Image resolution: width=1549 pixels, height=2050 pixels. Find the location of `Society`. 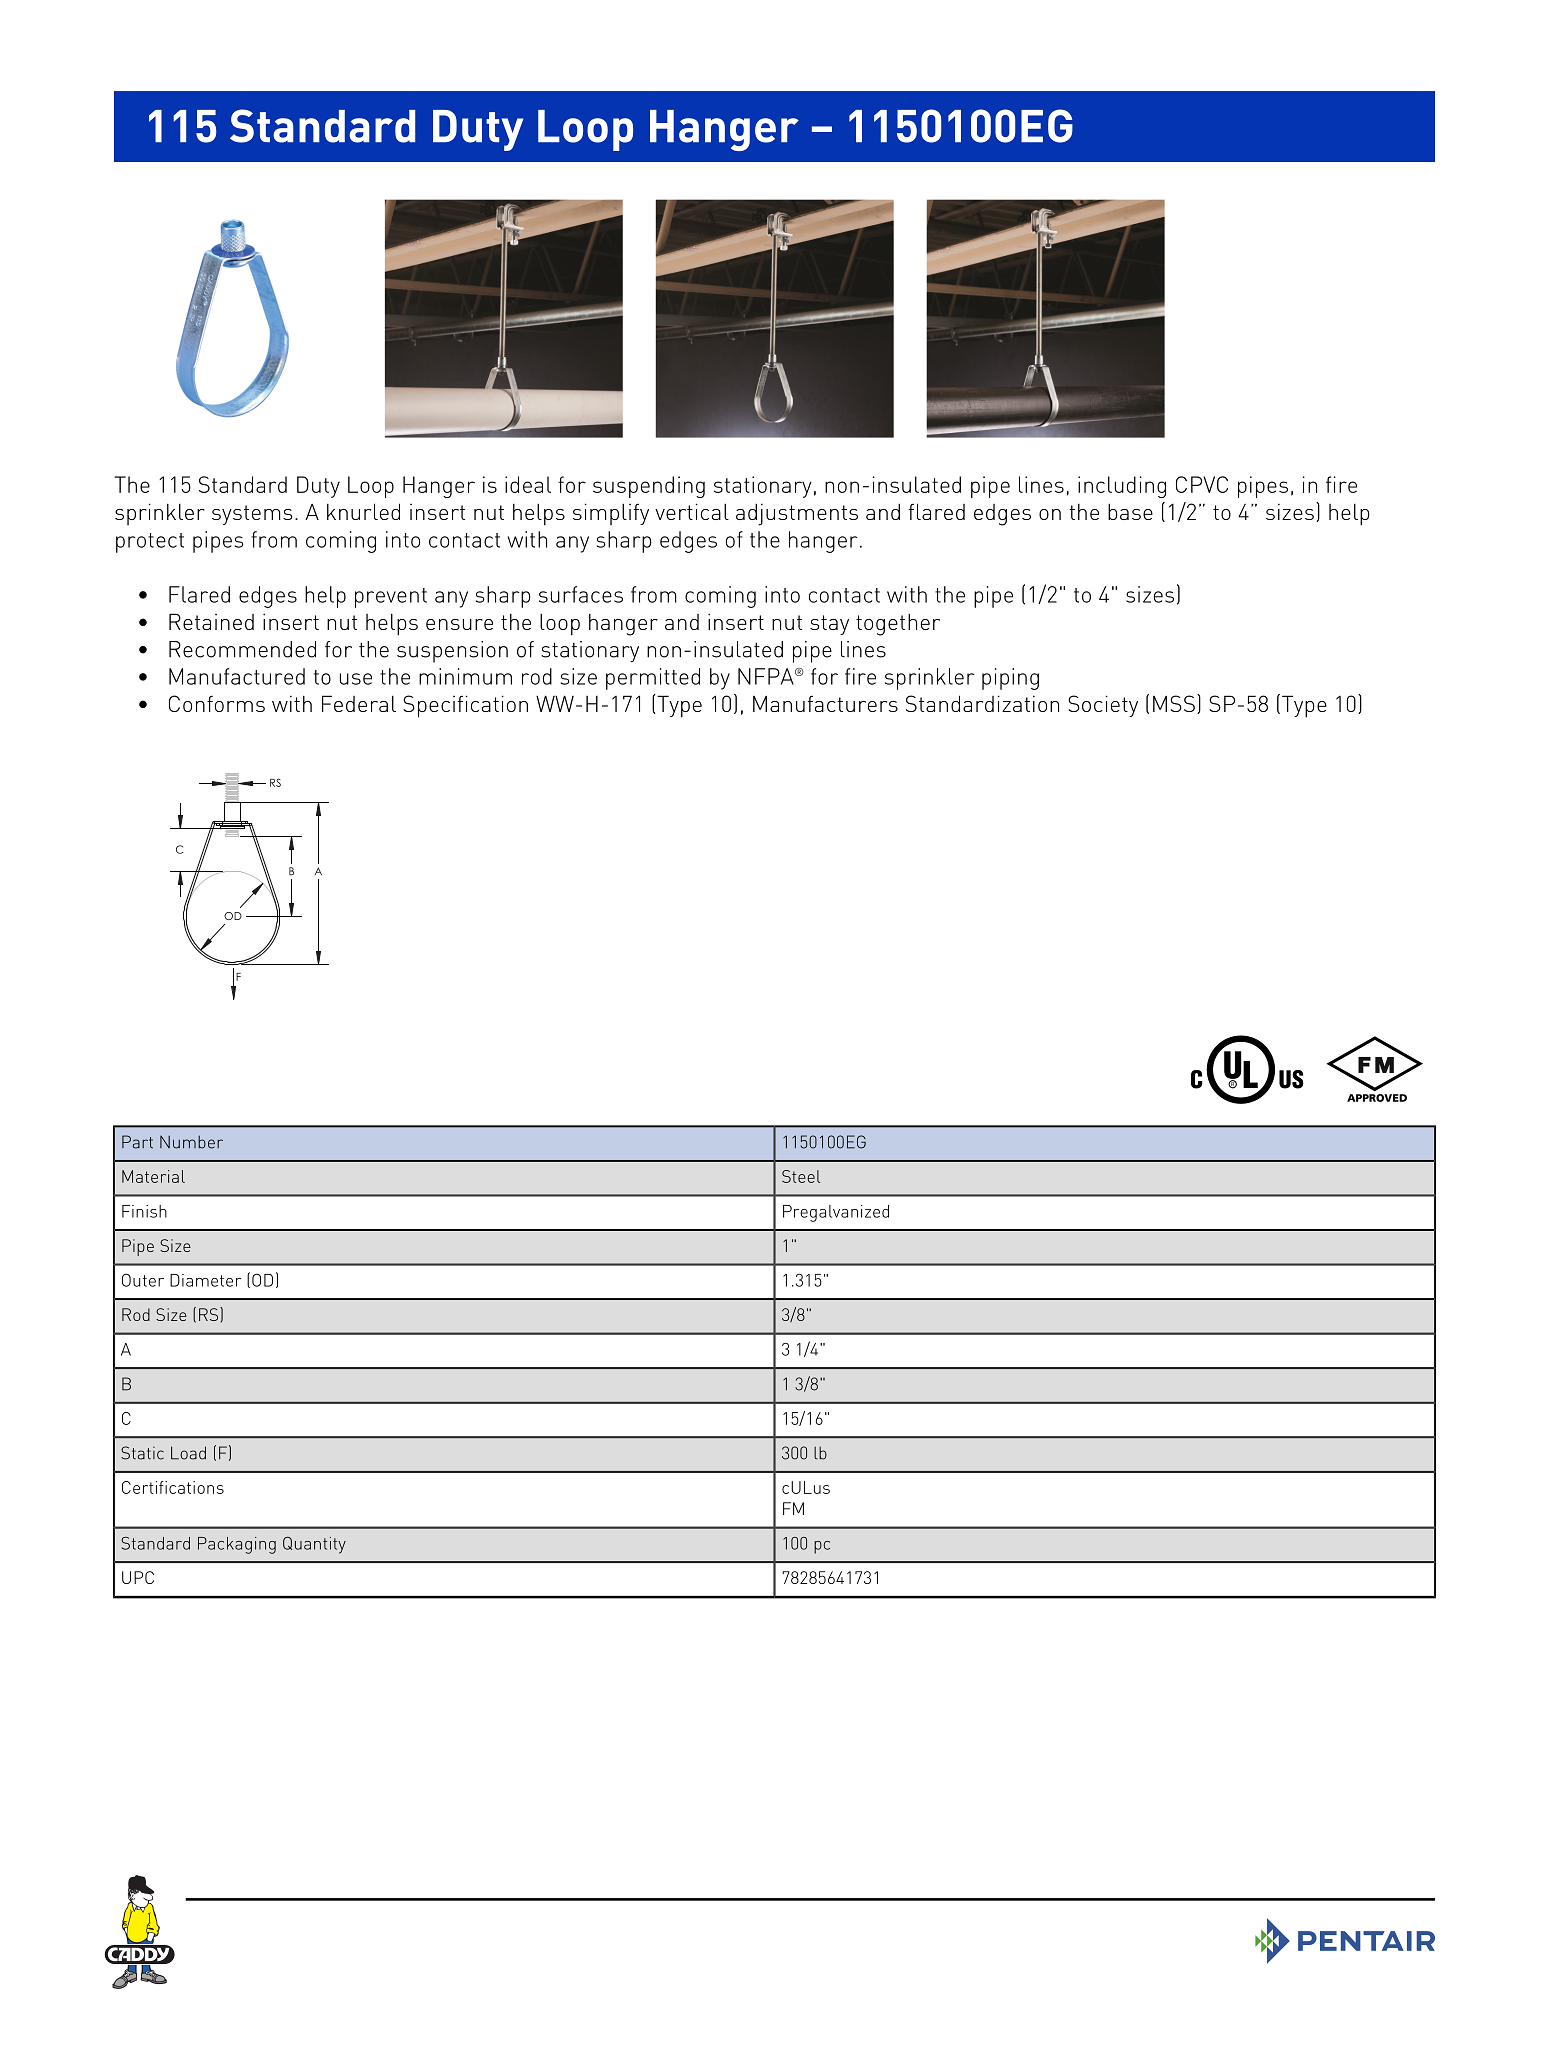

Society is located at coordinates (1103, 706).
